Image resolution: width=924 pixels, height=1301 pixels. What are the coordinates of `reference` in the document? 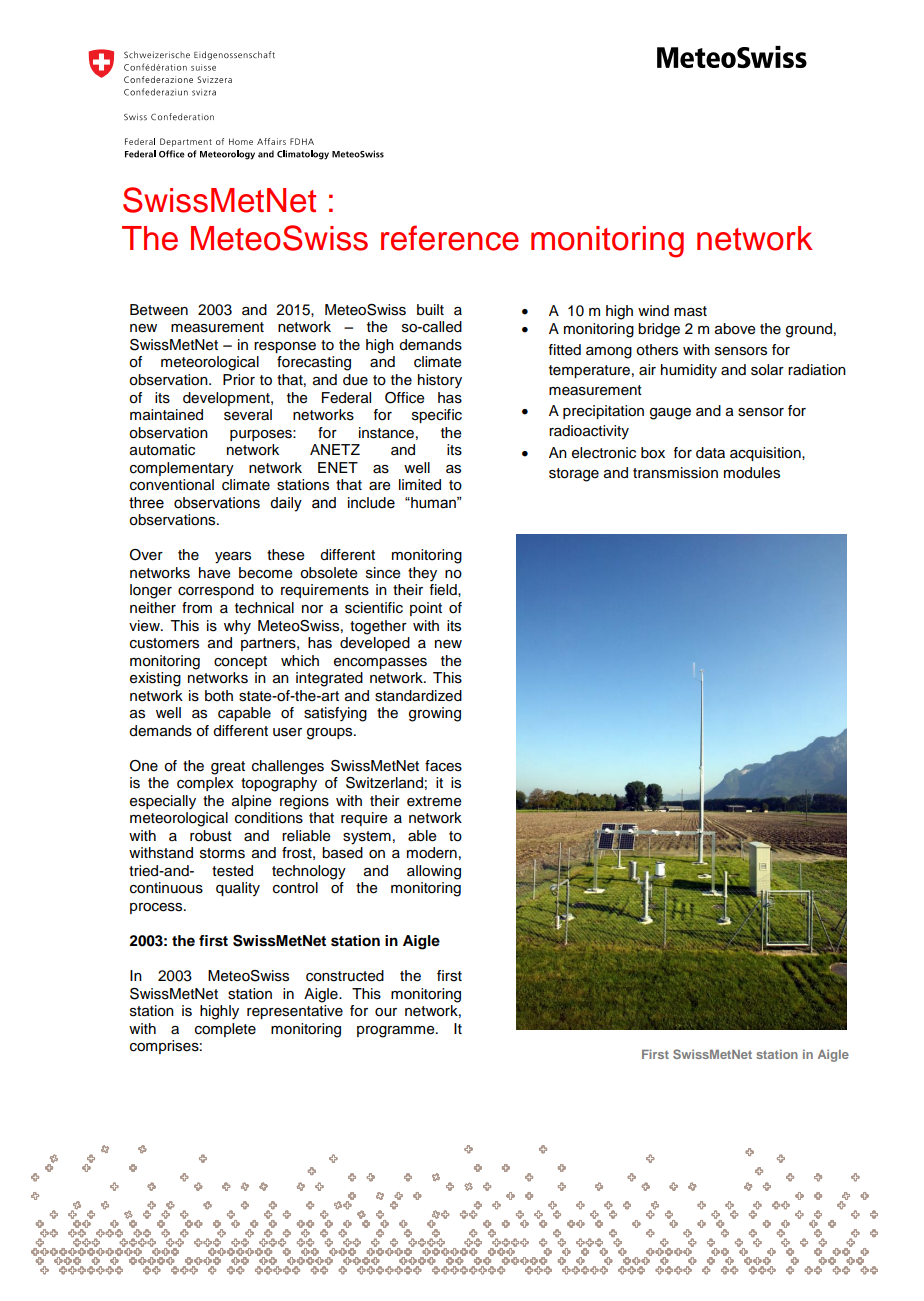 It's located at (450, 238).
